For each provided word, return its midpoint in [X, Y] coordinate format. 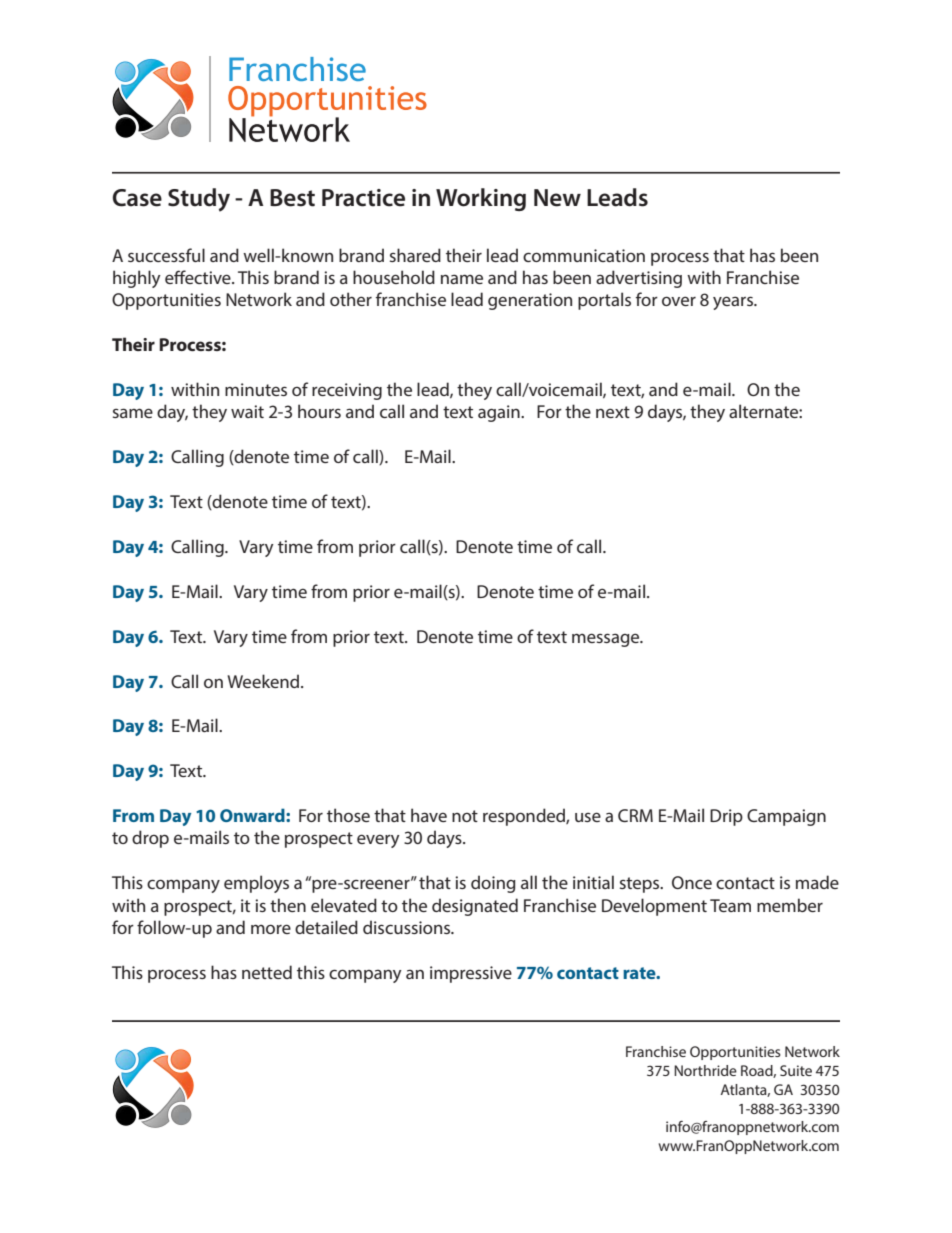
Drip [726, 817]
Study [199, 200]
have [429, 815]
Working [481, 199]
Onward [253, 815]
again [500, 413]
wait [247, 411]
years [734, 303]
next [613, 412]
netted [267, 972]
